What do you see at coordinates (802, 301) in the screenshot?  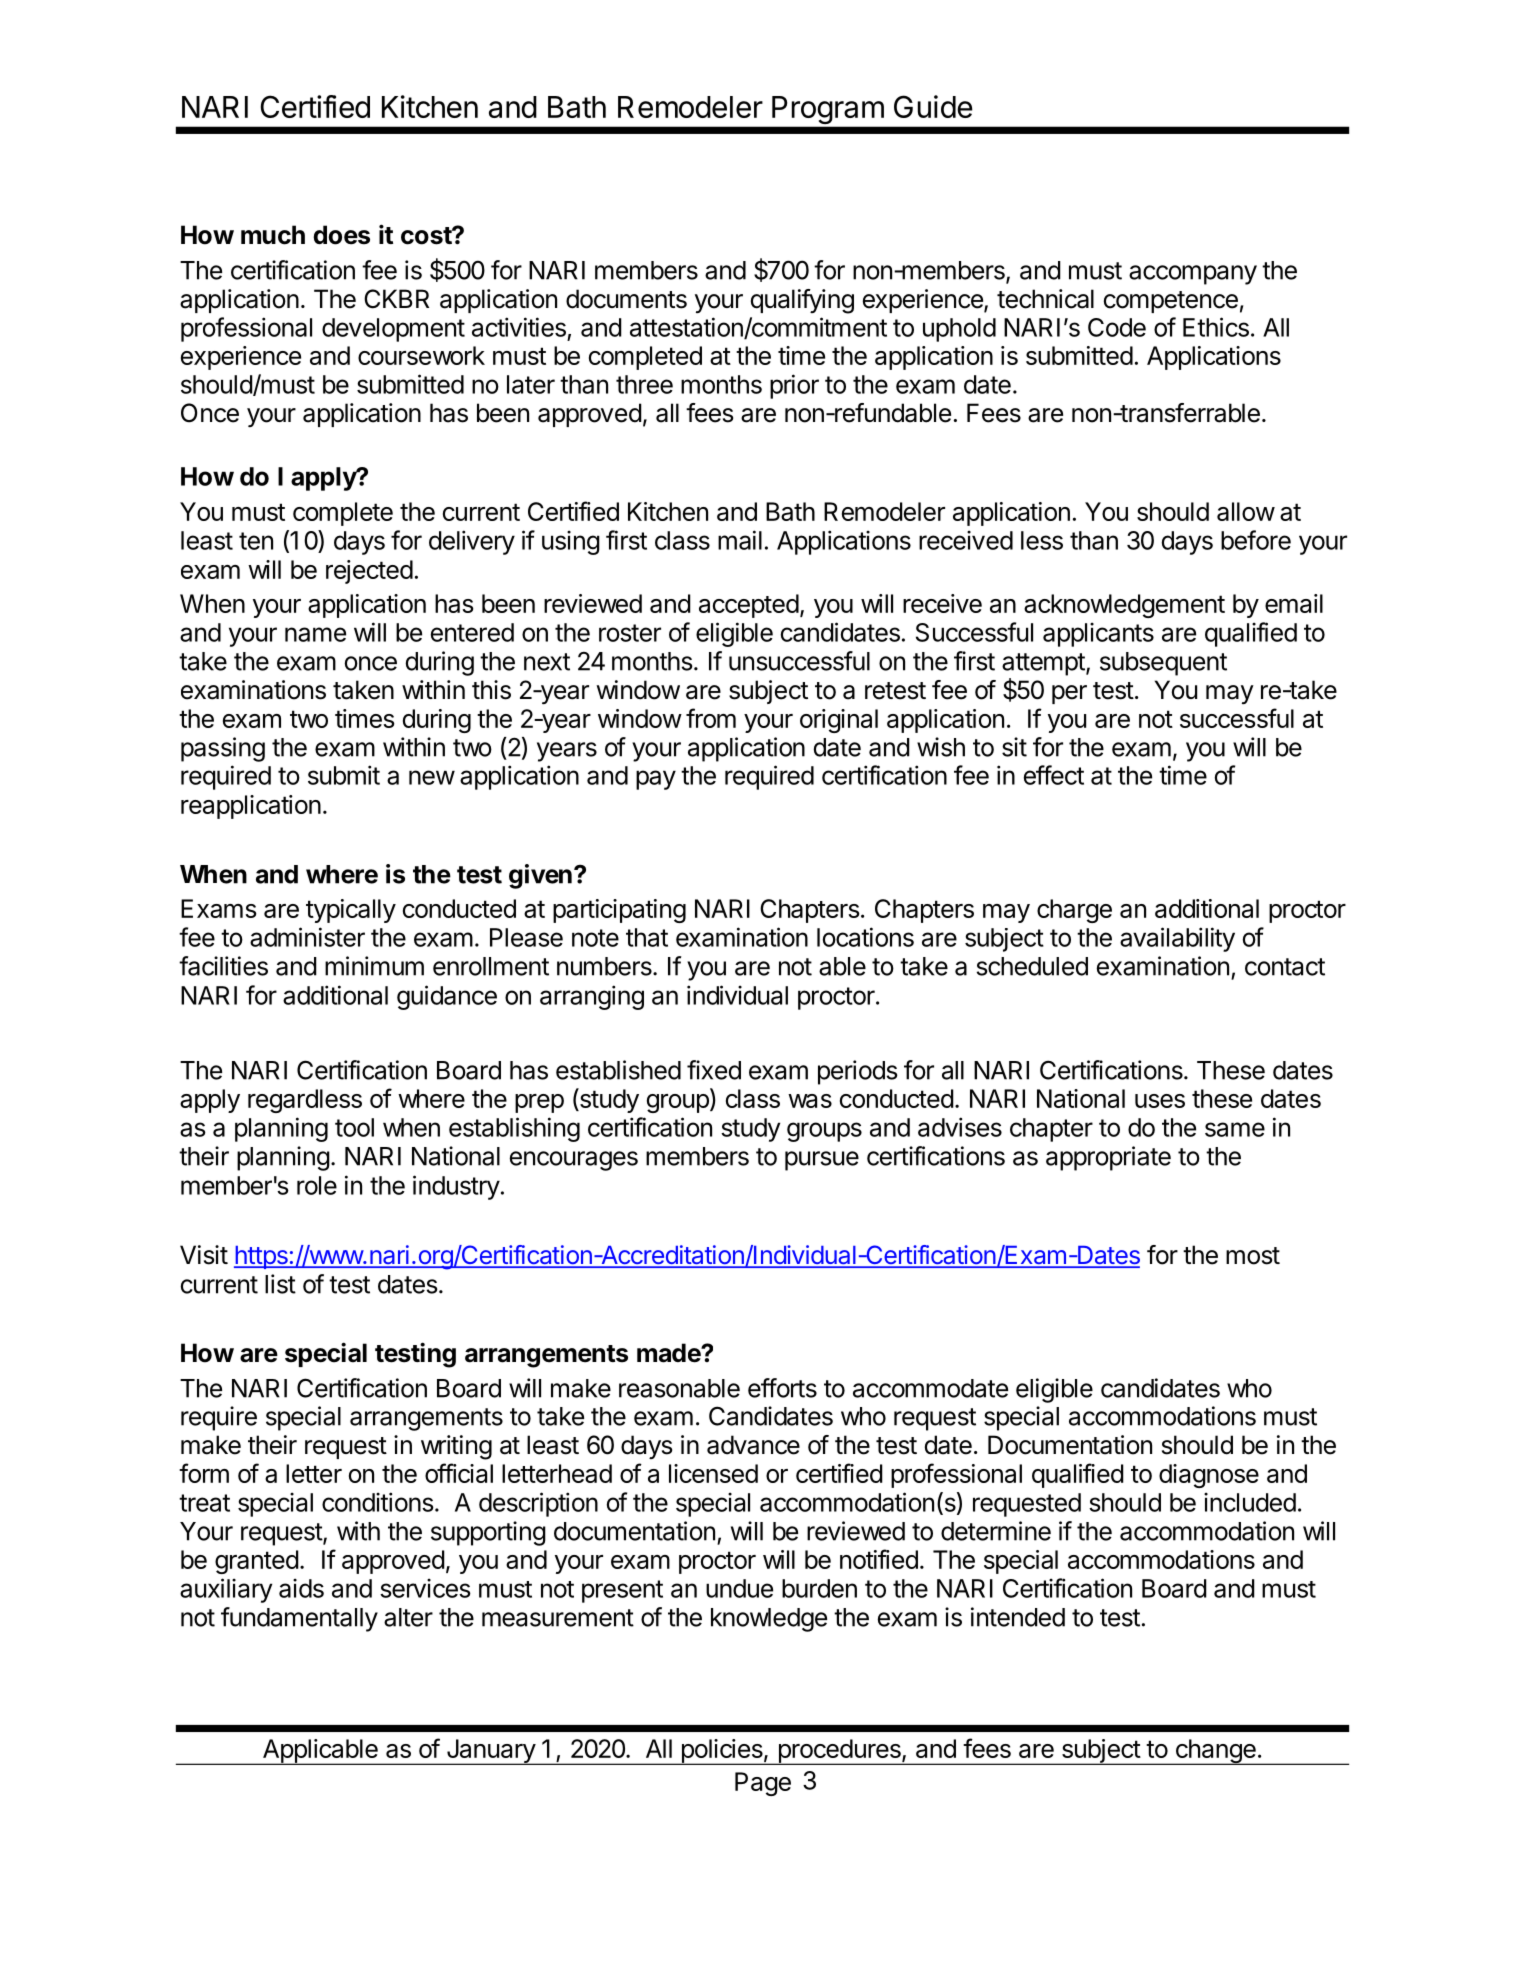 I see `qualifying` at bounding box center [802, 301].
